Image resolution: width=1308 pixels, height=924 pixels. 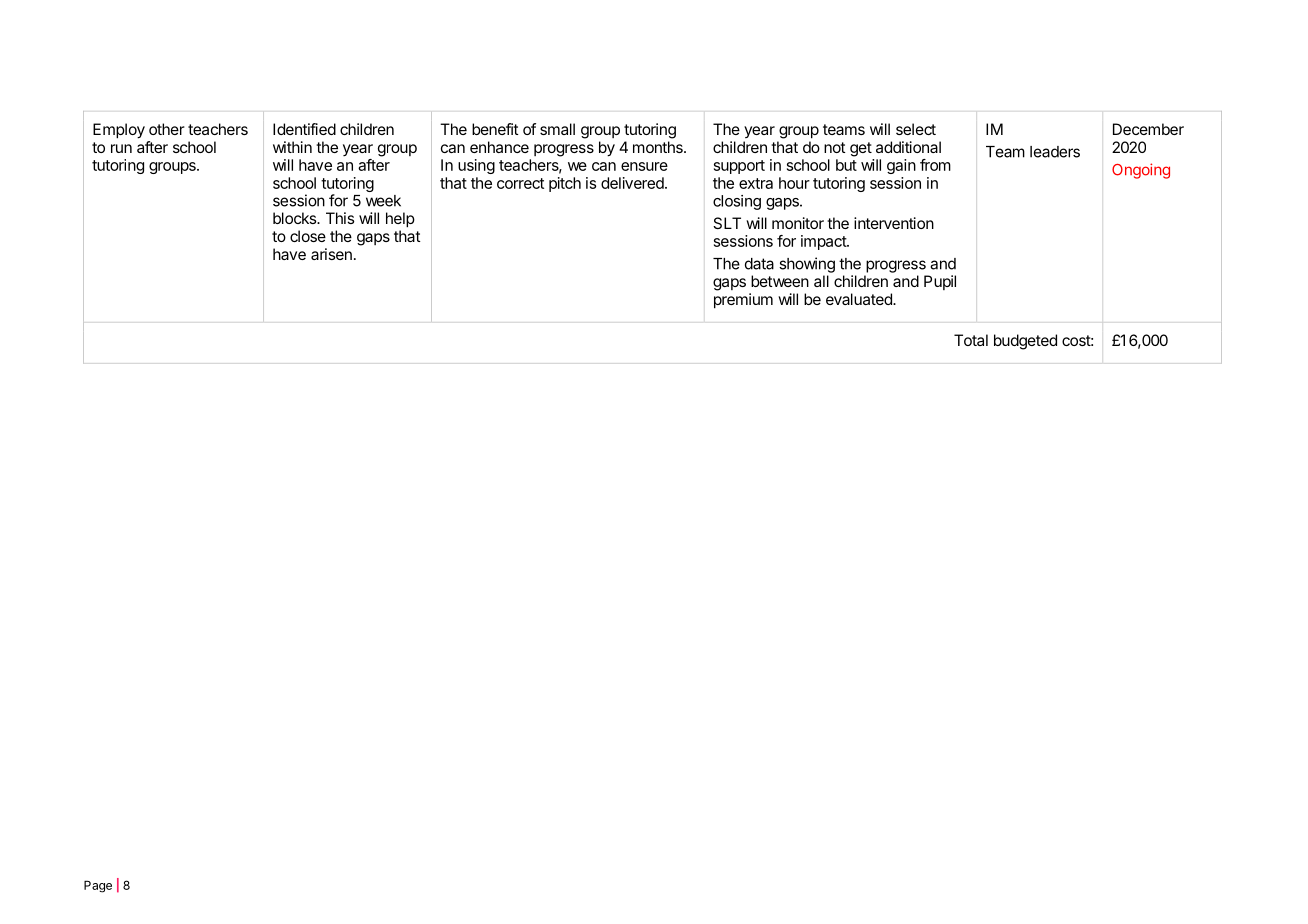 What do you see at coordinates (971, 340) in the screenshot?
I see `Total` at bounding box center [971, 340].
